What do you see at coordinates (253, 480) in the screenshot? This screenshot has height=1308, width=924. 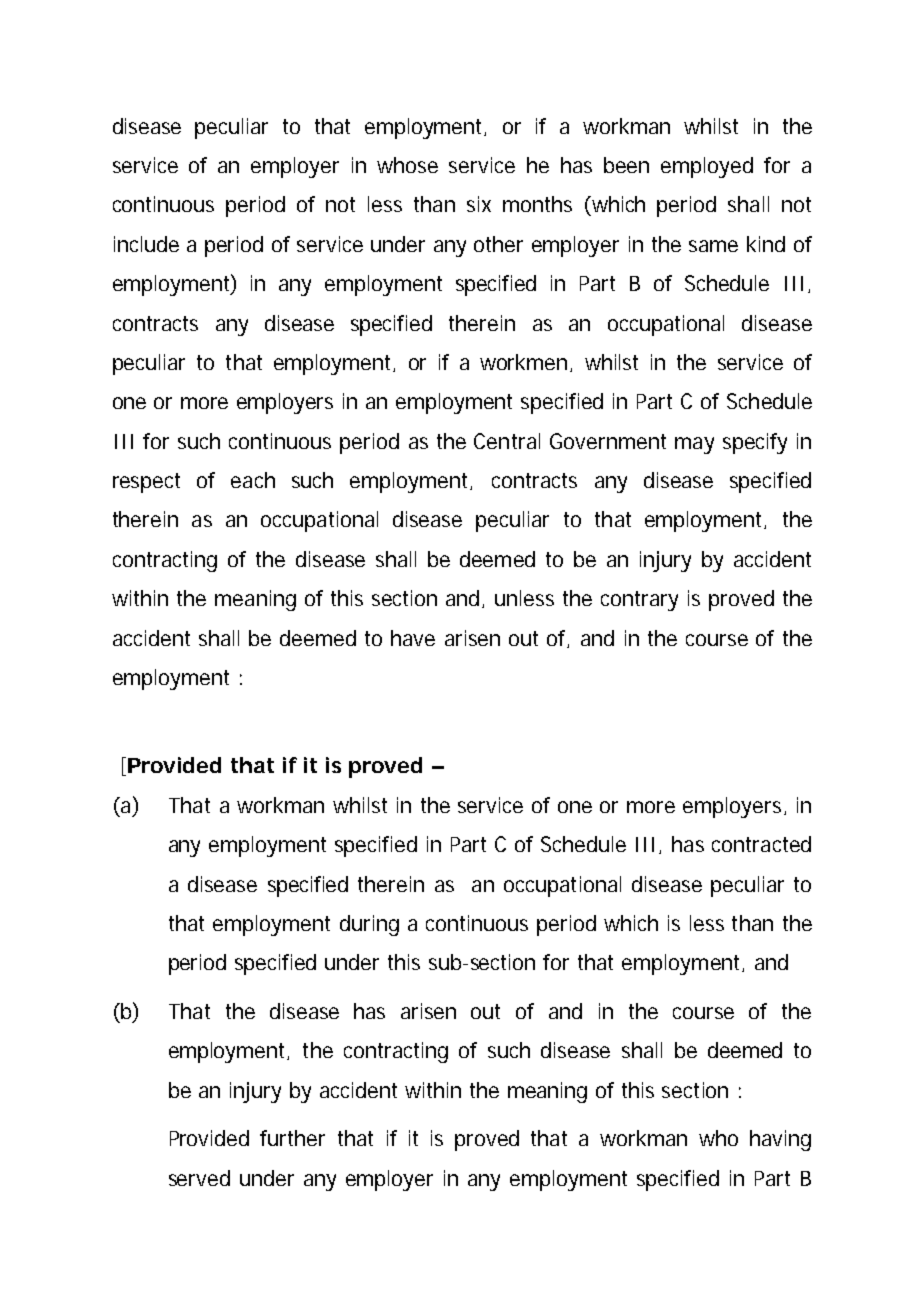 I see `each` at bounding box center [253, 480].
